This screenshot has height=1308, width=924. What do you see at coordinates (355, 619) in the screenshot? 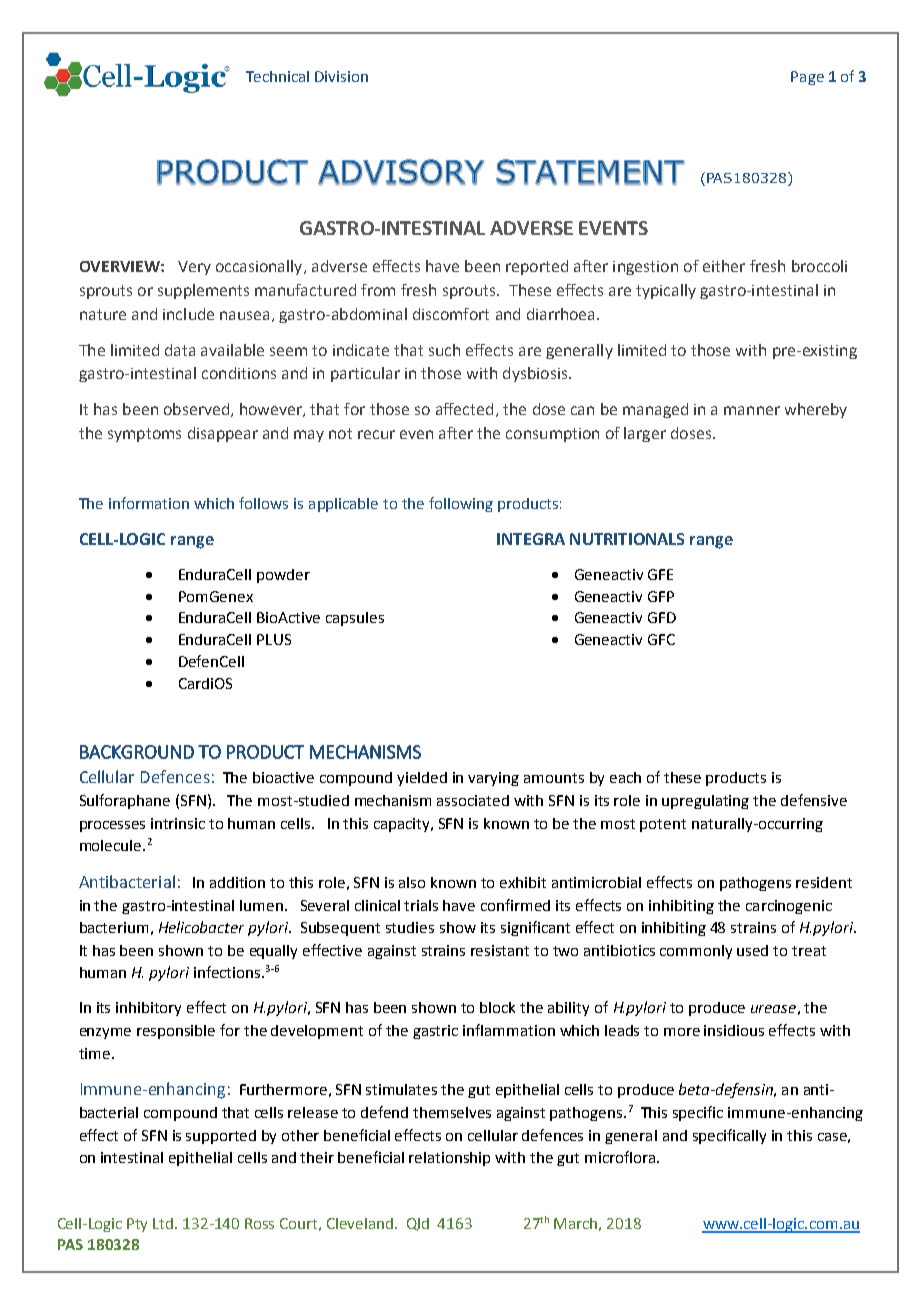
I see `capsules` at bounding box center [355, 619].
